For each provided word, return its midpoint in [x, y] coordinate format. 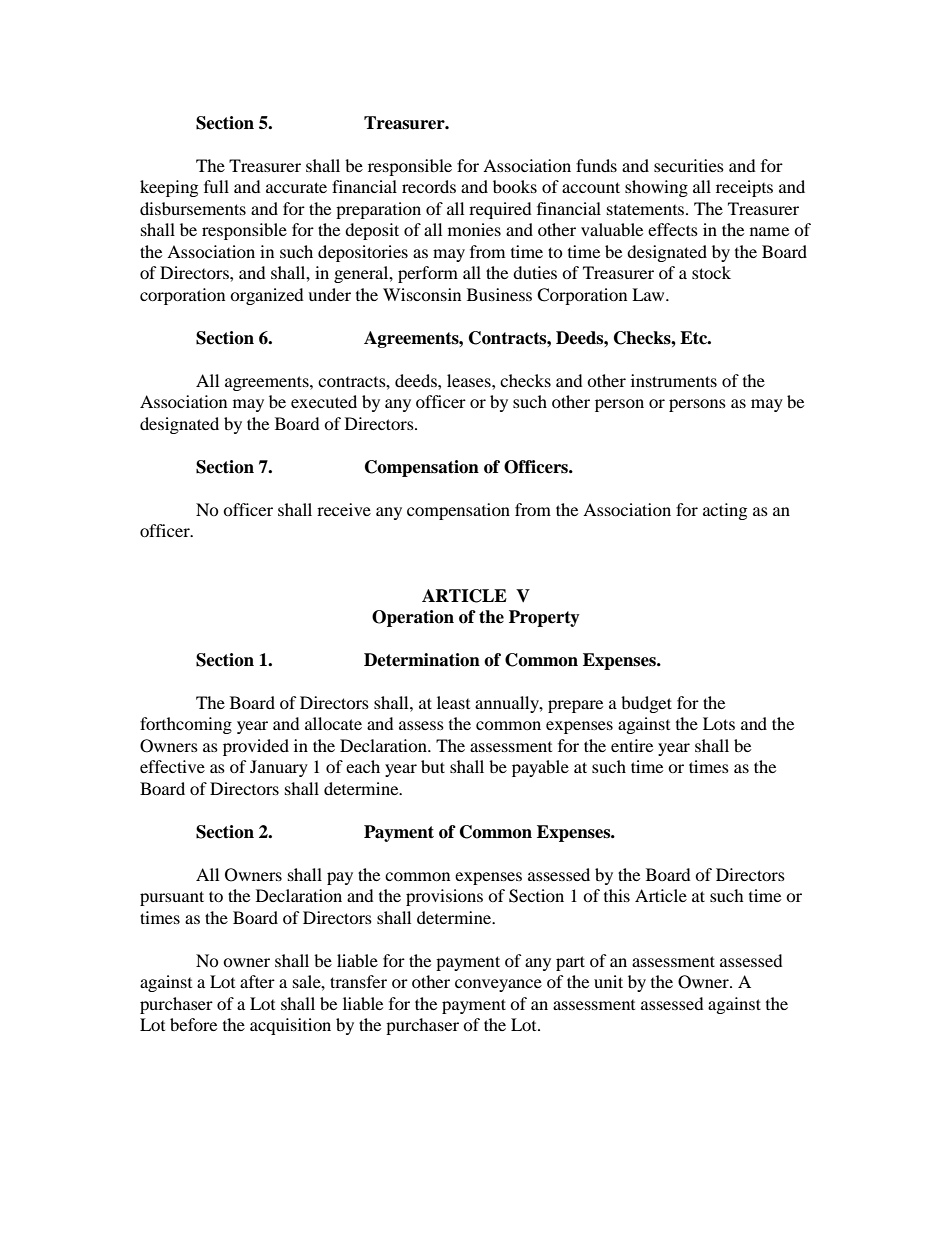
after [257, 981]
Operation [413, 618]
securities [689, 165]
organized [267, 296]
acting [725, 511]
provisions [444, 897]
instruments [674, 380]
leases [470, 380]
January [279, 768]
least [453, 702]
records [429, 186]
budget [646, 704]
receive [344, 509]
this [617, 895]
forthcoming [186, 725]
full [216, 186]
